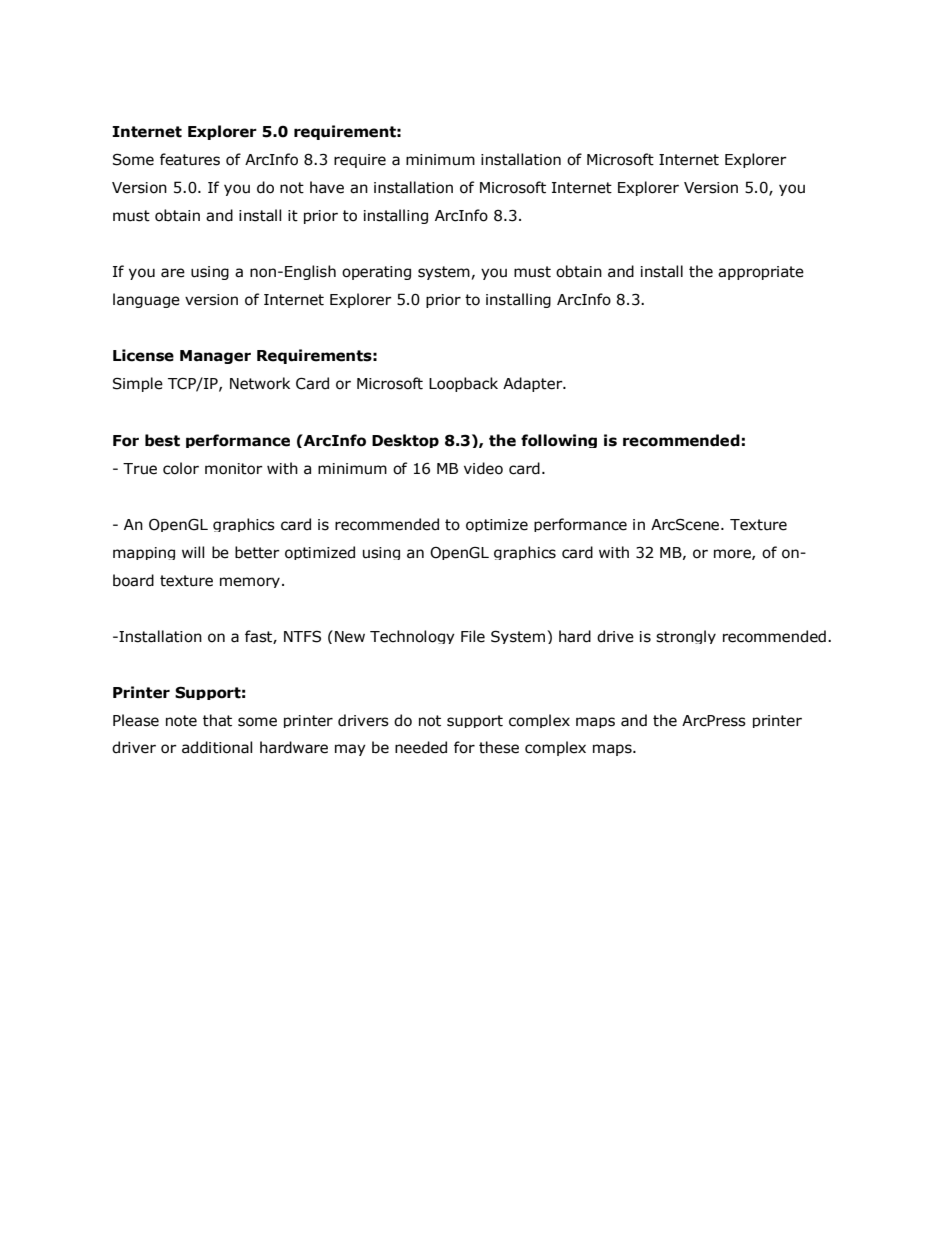 Image resolution: width=952 pixels, height=1233 pixels. What do you see at coordinates (190, 159) in the screenshot?
I see `features` at bounding box center [190, 159].
